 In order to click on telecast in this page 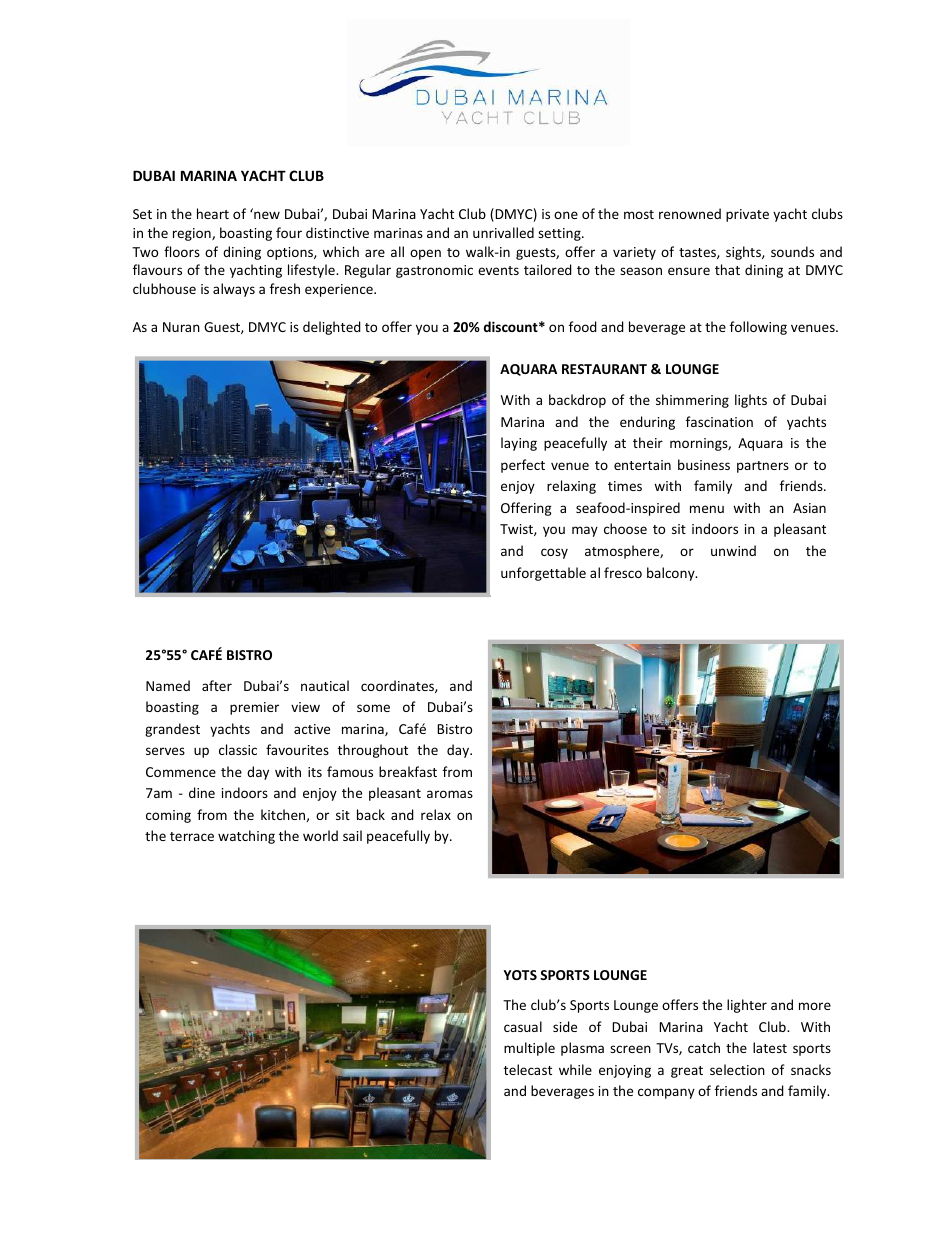, I will do `click(528, 1069)`.
